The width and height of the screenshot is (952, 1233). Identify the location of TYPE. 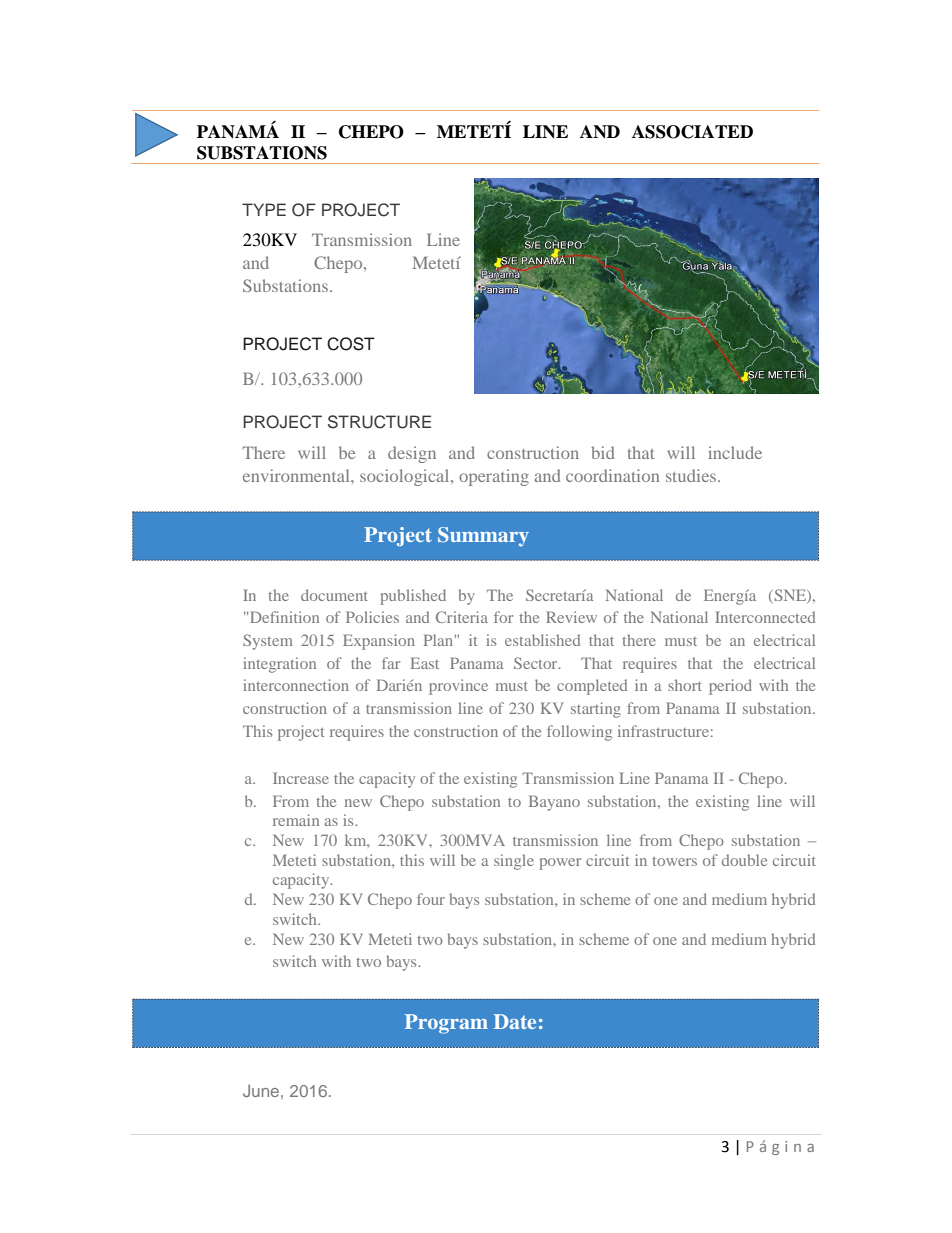
(264, 209).
